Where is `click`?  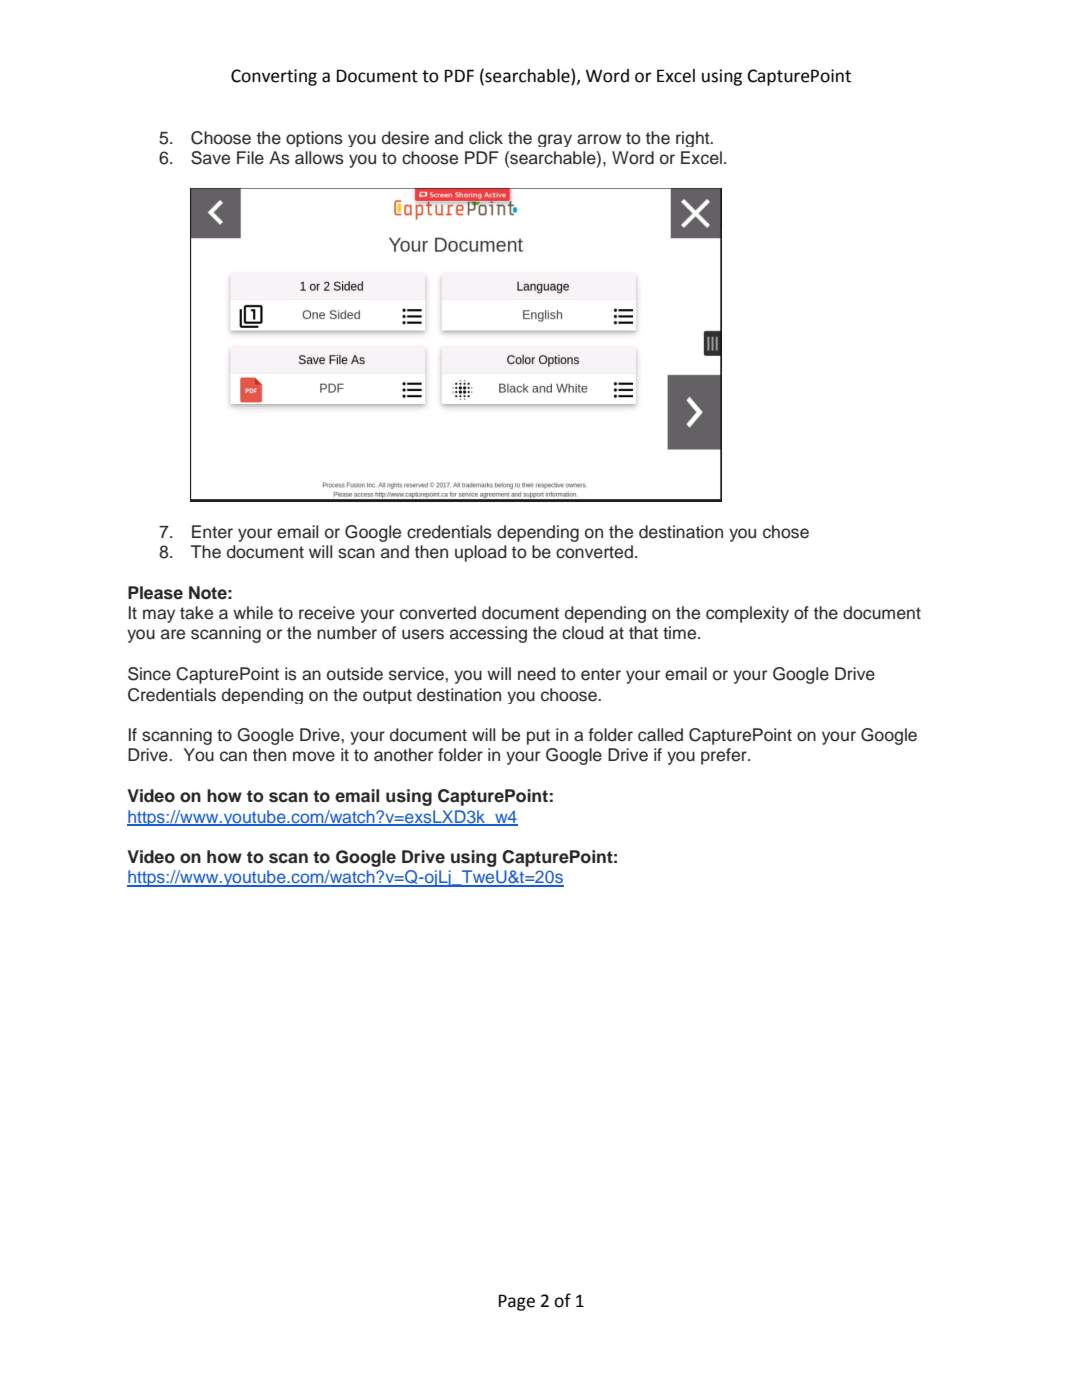 click is located at coordinates (486, 138).
